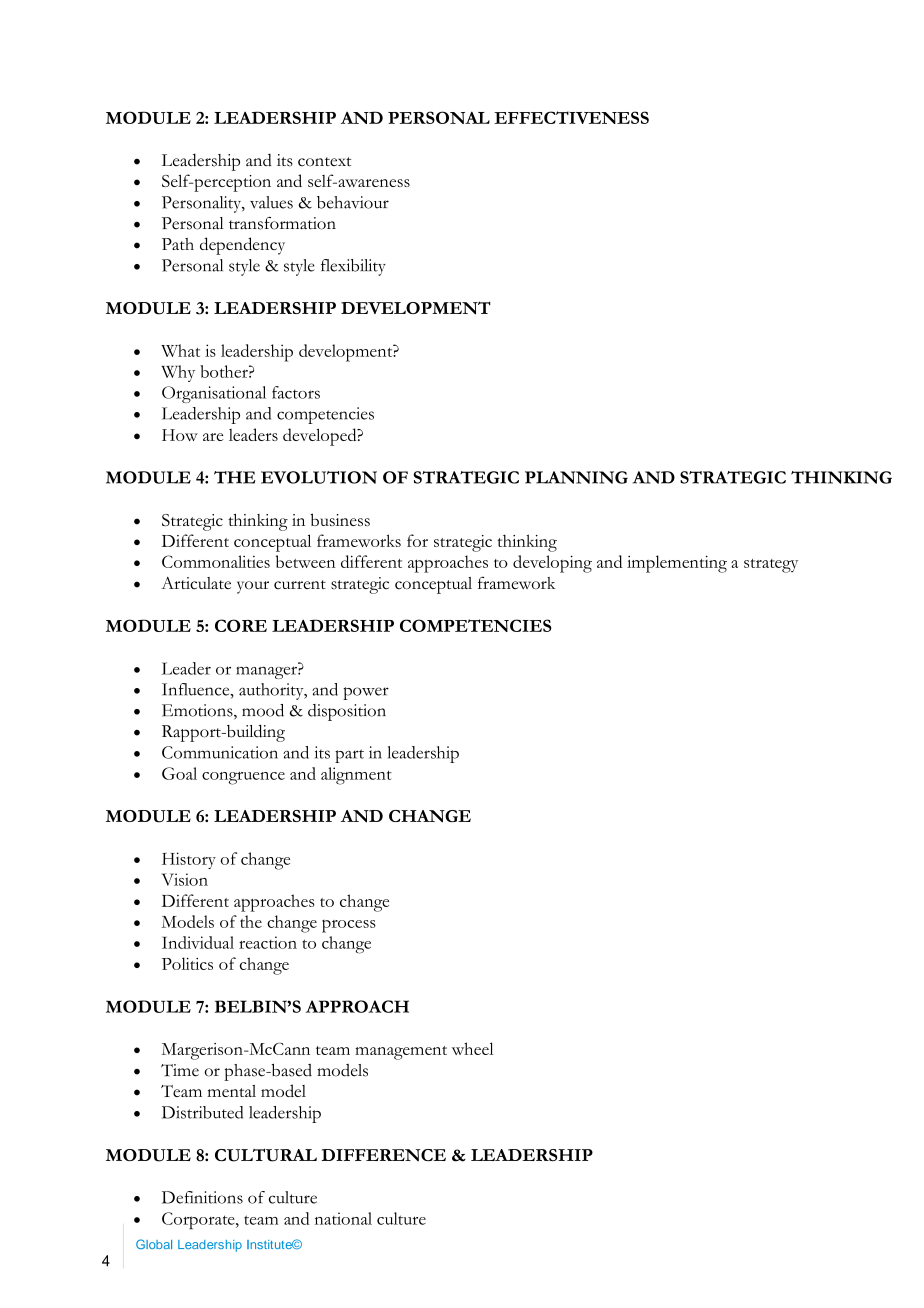 This document has width=924, height=1308. What do you see at coordinates (473, 1048) in the document?
I see `wheel` at bounding box center [473, 1048].
